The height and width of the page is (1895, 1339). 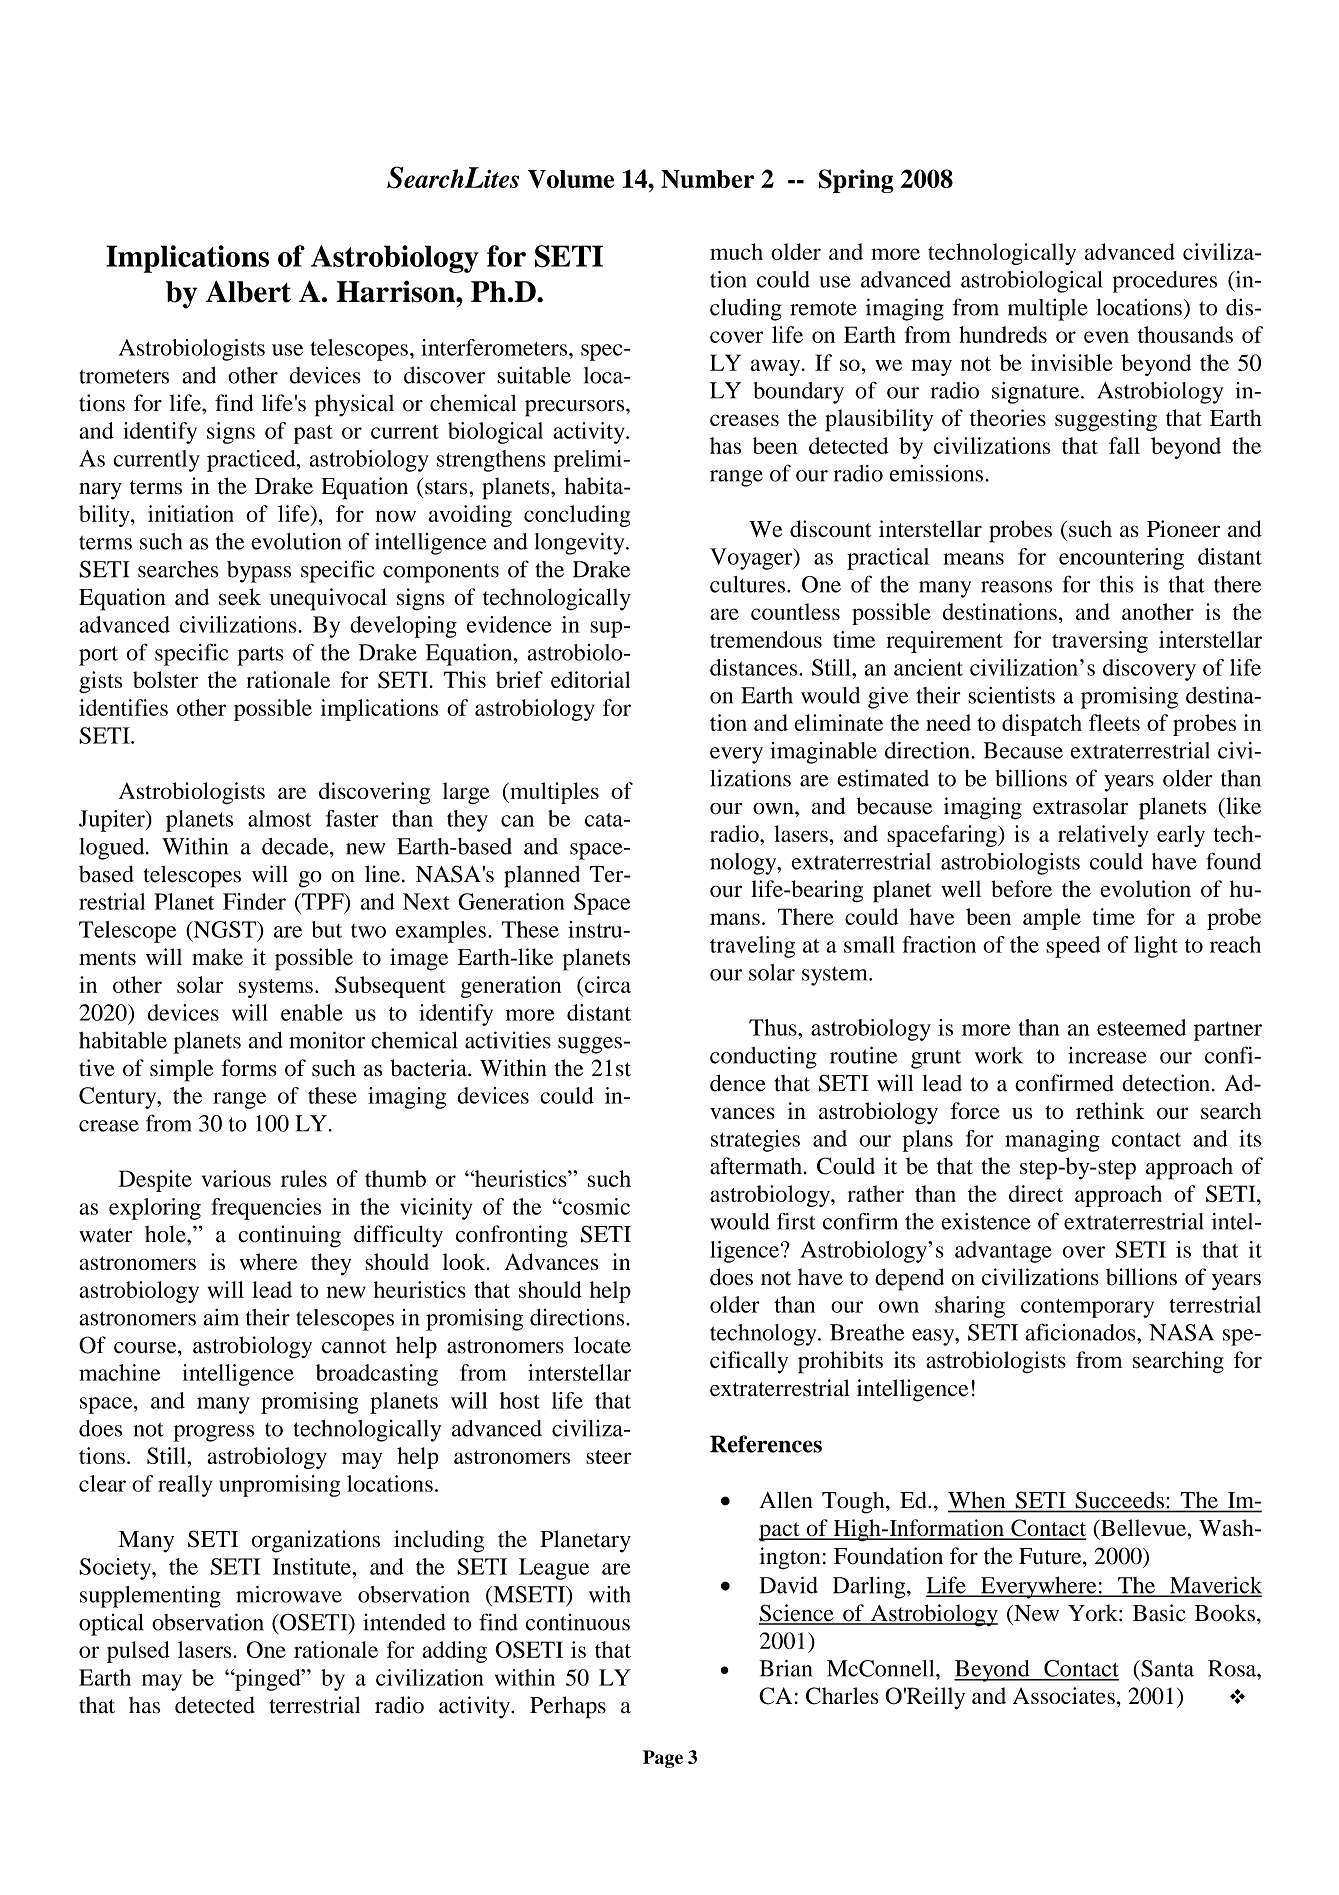 What do you see at coordinates (1165, 282) in the page?
I see `procedures` at bounding box center [1165, 282].
